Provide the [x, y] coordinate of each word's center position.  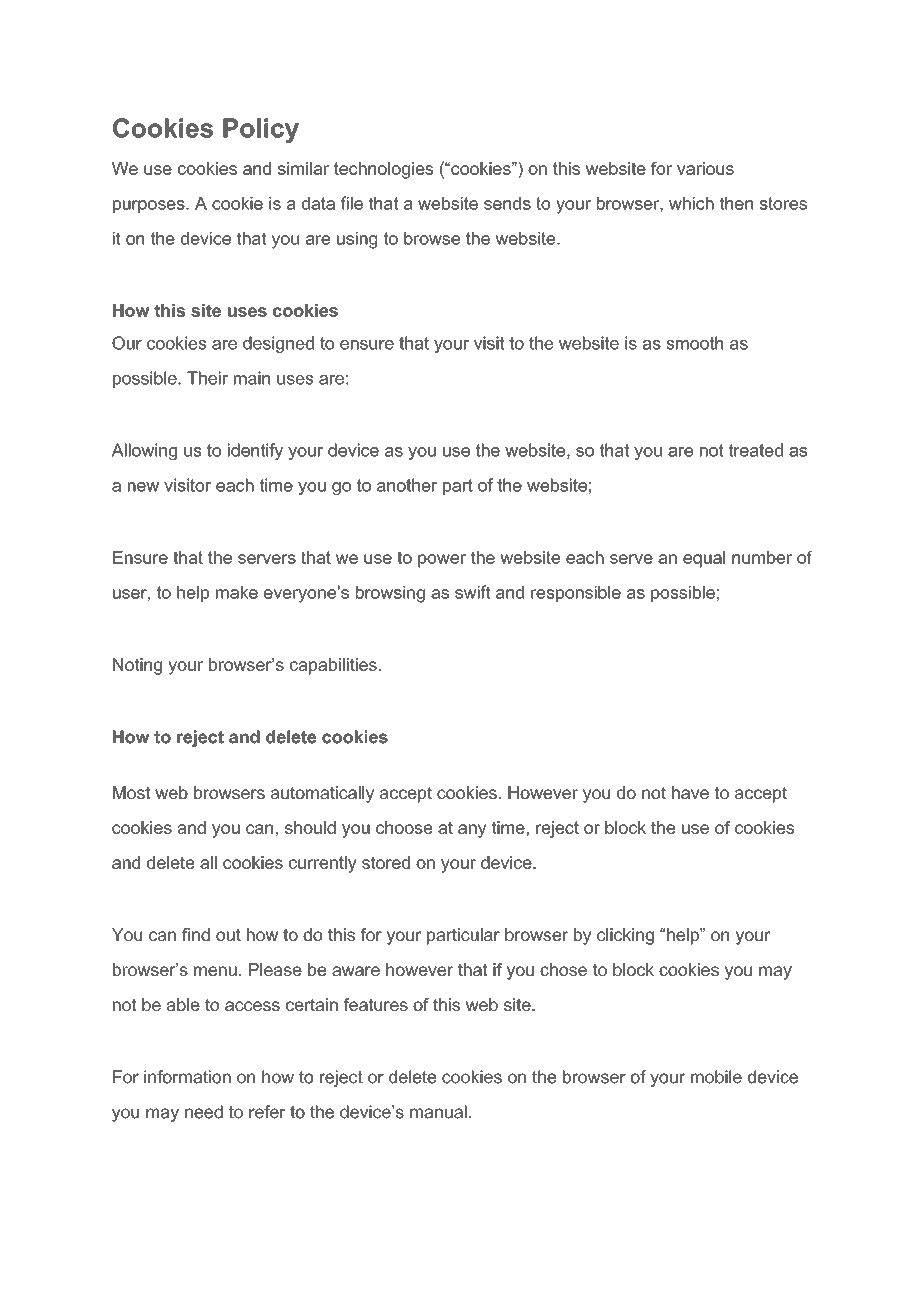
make [237, 592]
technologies [383, 170]
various [705, 168]
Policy [261, 130]
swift [473, 592]
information [187, 1077]
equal [704, 559]
